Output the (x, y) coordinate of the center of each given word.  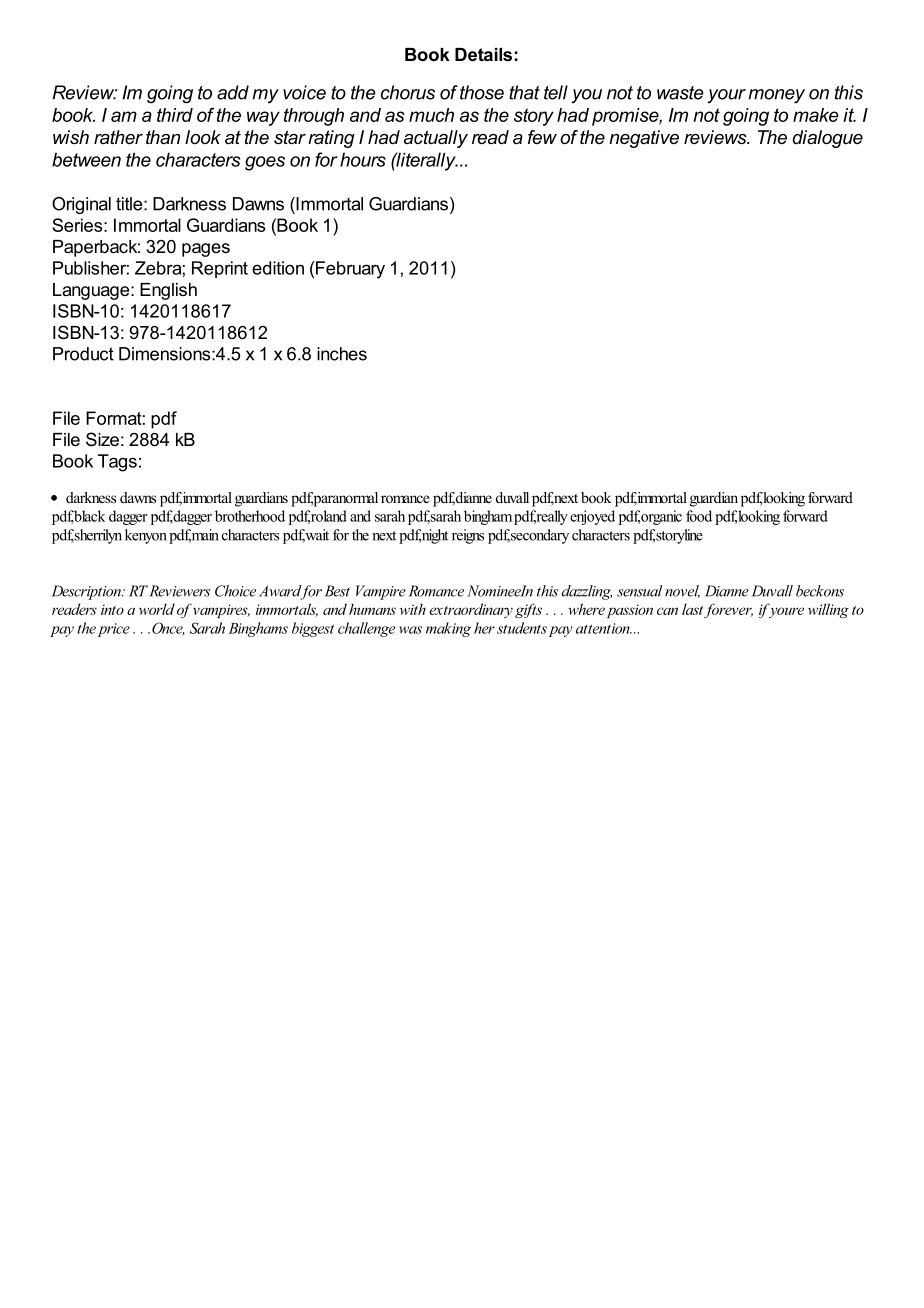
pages (206, 250)
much (431, 115)
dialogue (828, 139)
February (350, 270)
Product (83, 354)
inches (342, 354)
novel (682, 591)
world (157, 609)
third (175, 115)
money (776, 96)
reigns (468, 536)
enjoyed (592, 517)
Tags (117, 463)
